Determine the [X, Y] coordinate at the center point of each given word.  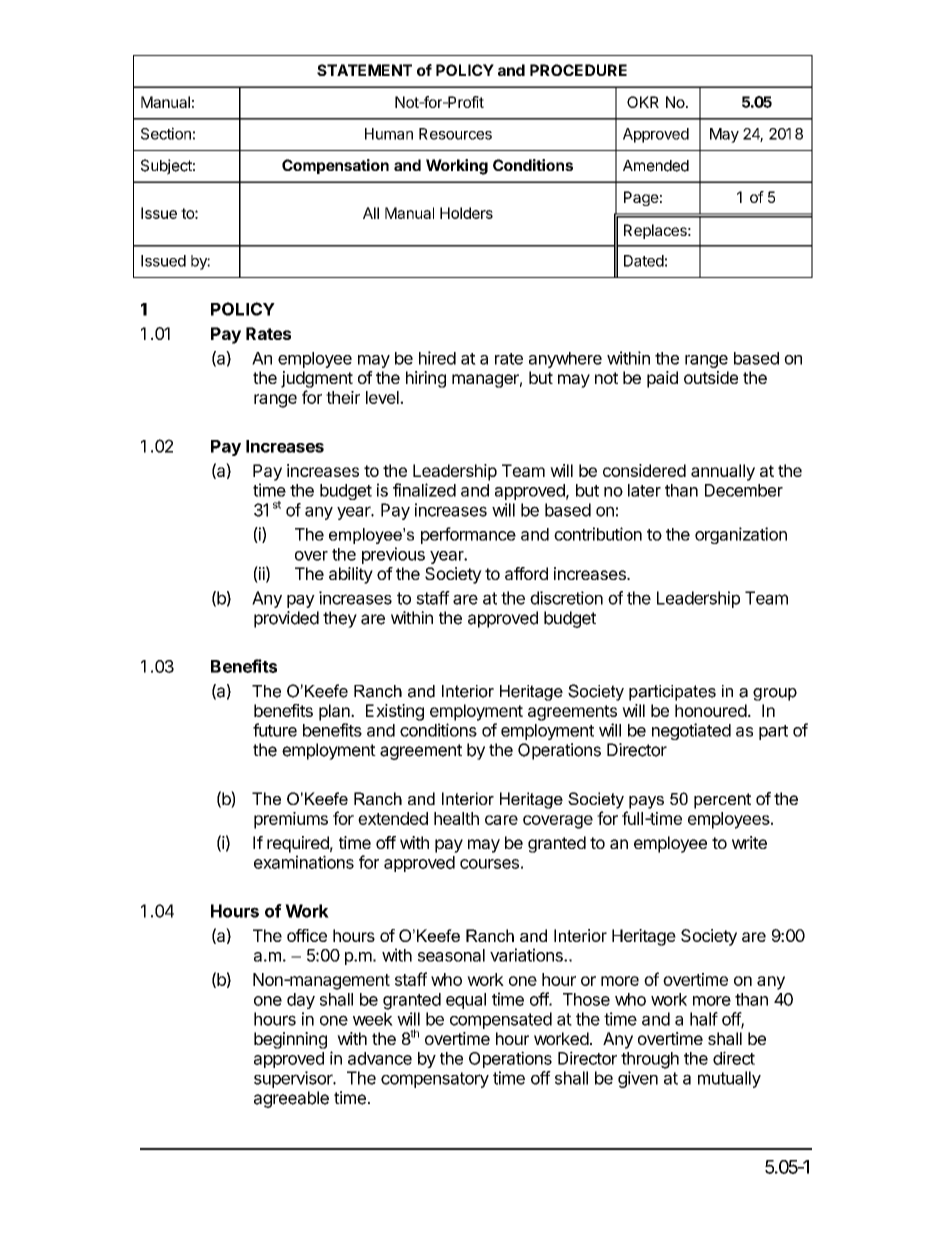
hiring [426, 379]
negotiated [691, 731]
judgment [317, 379]
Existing [395, 712]
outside [711, 377]
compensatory [435, 1080]
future [275, 730]
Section [166, 133]
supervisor [294, 1079]
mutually [729, 1079]
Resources [455, 134]
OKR [643, 102]
